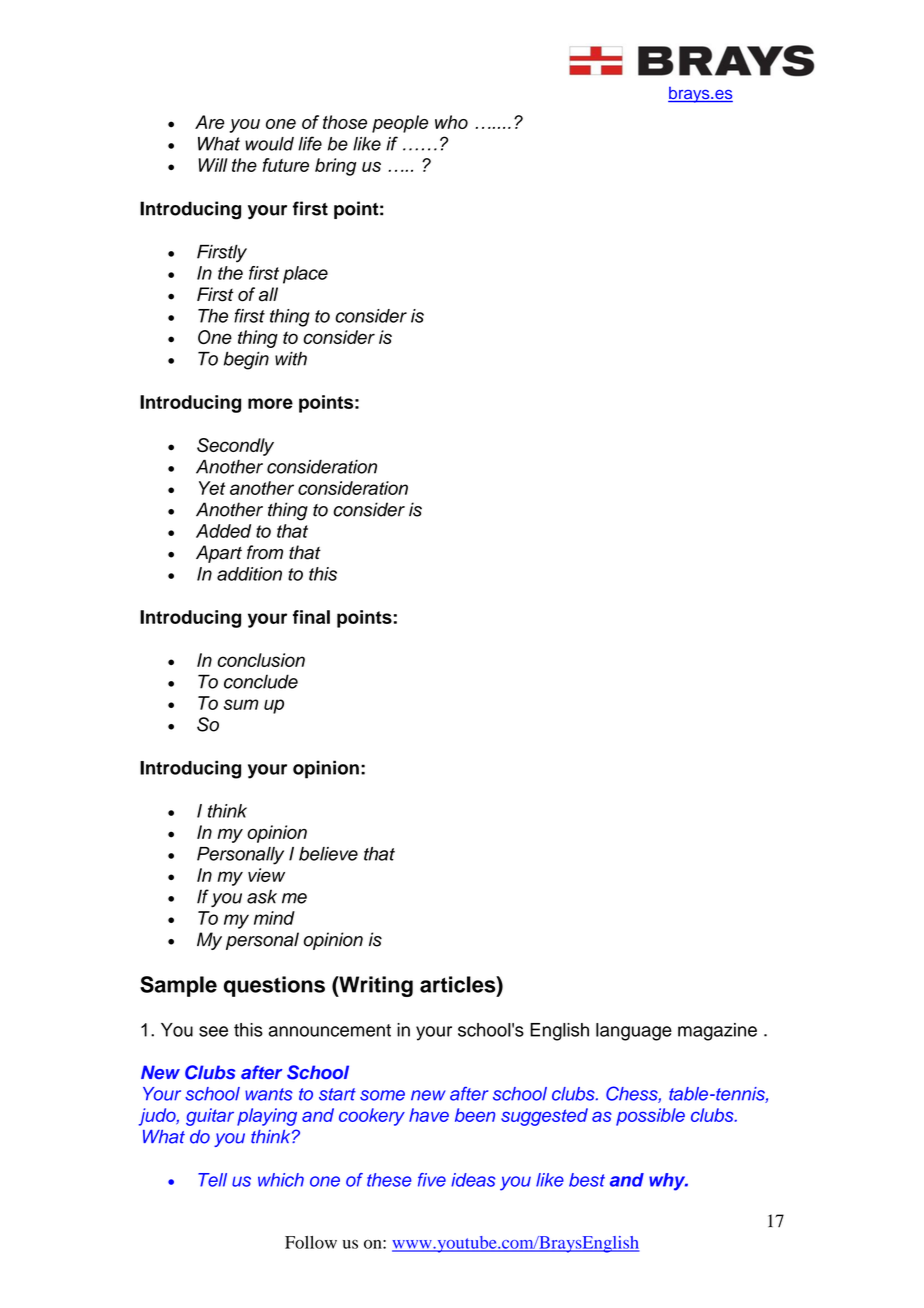 Image resolution: width=924 pixels, height=1308 pixels. I want to click on Secondly, so click(235, 447).
